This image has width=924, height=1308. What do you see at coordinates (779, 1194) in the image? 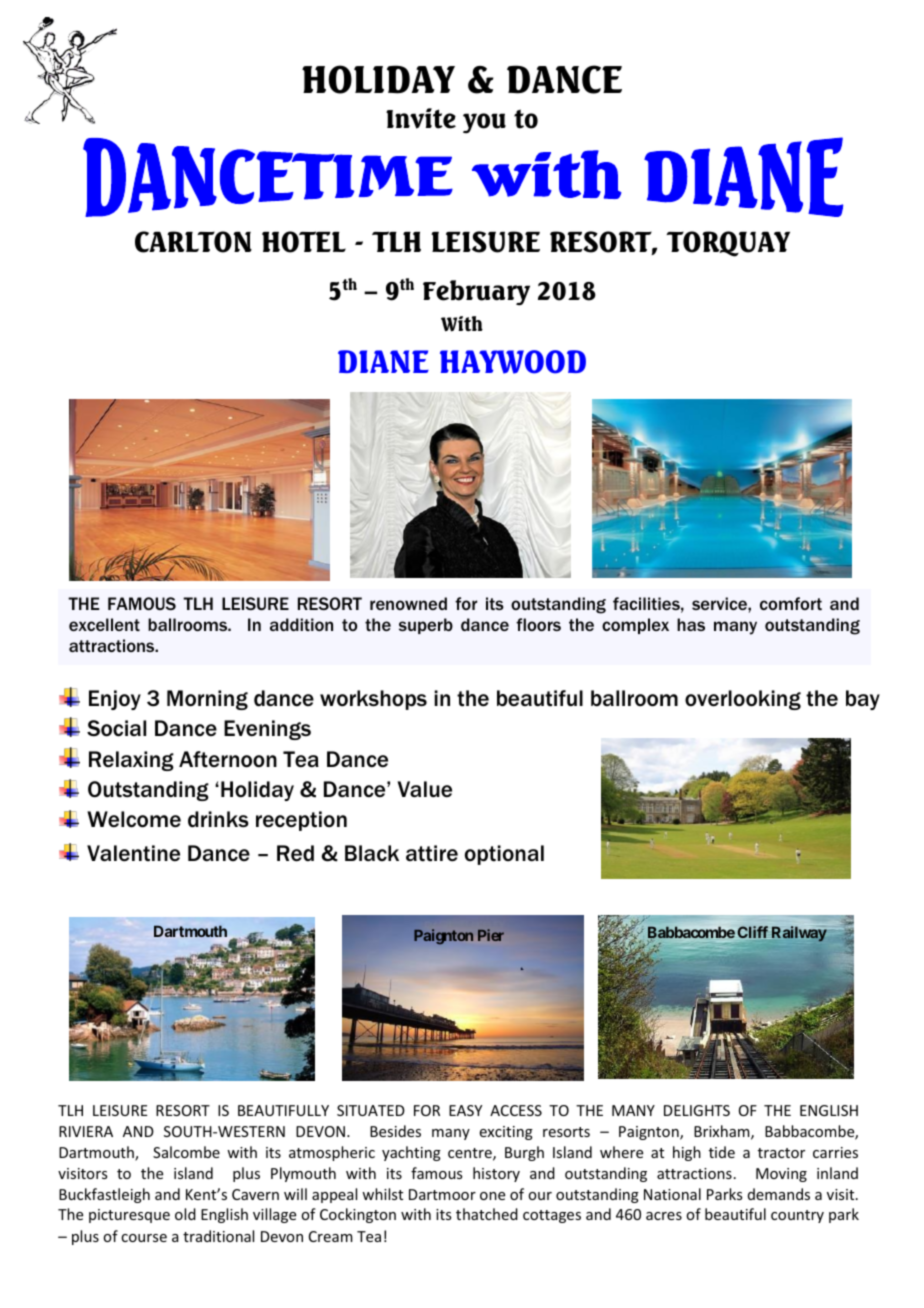
I see `demands` at bounding box center [779, 1194].
